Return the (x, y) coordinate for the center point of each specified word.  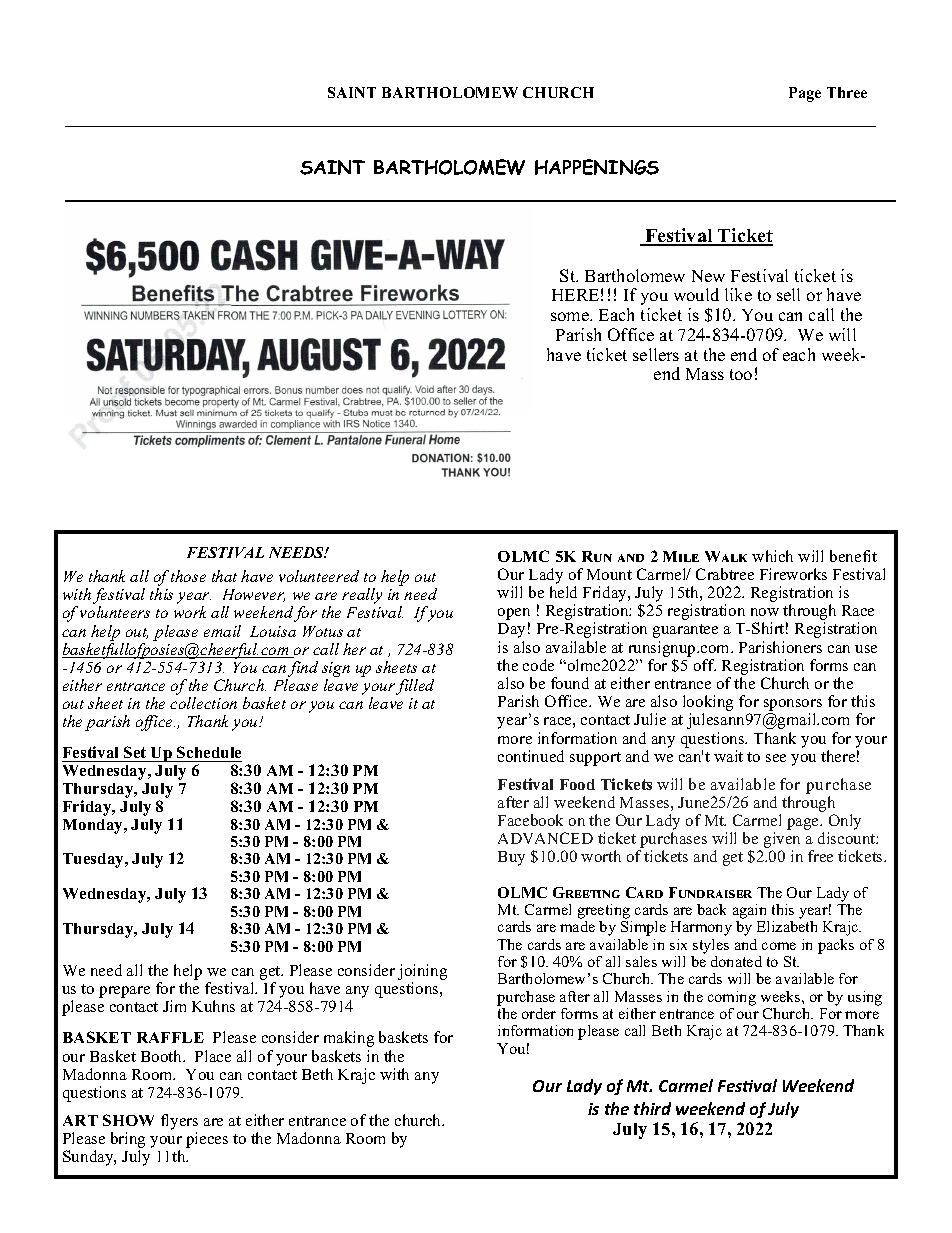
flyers (179, 1122)
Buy (511, 858)
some (571, 316)
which (772, 556)
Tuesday (94, 860)
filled (415, 687)
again (751, 913)
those (188, 576)
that (224, 576)
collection (203, 703)
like (738, 294)
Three (847, 92)
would (696, 294)
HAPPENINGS (597, 167)
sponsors (793, 705)
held (563, 592)
